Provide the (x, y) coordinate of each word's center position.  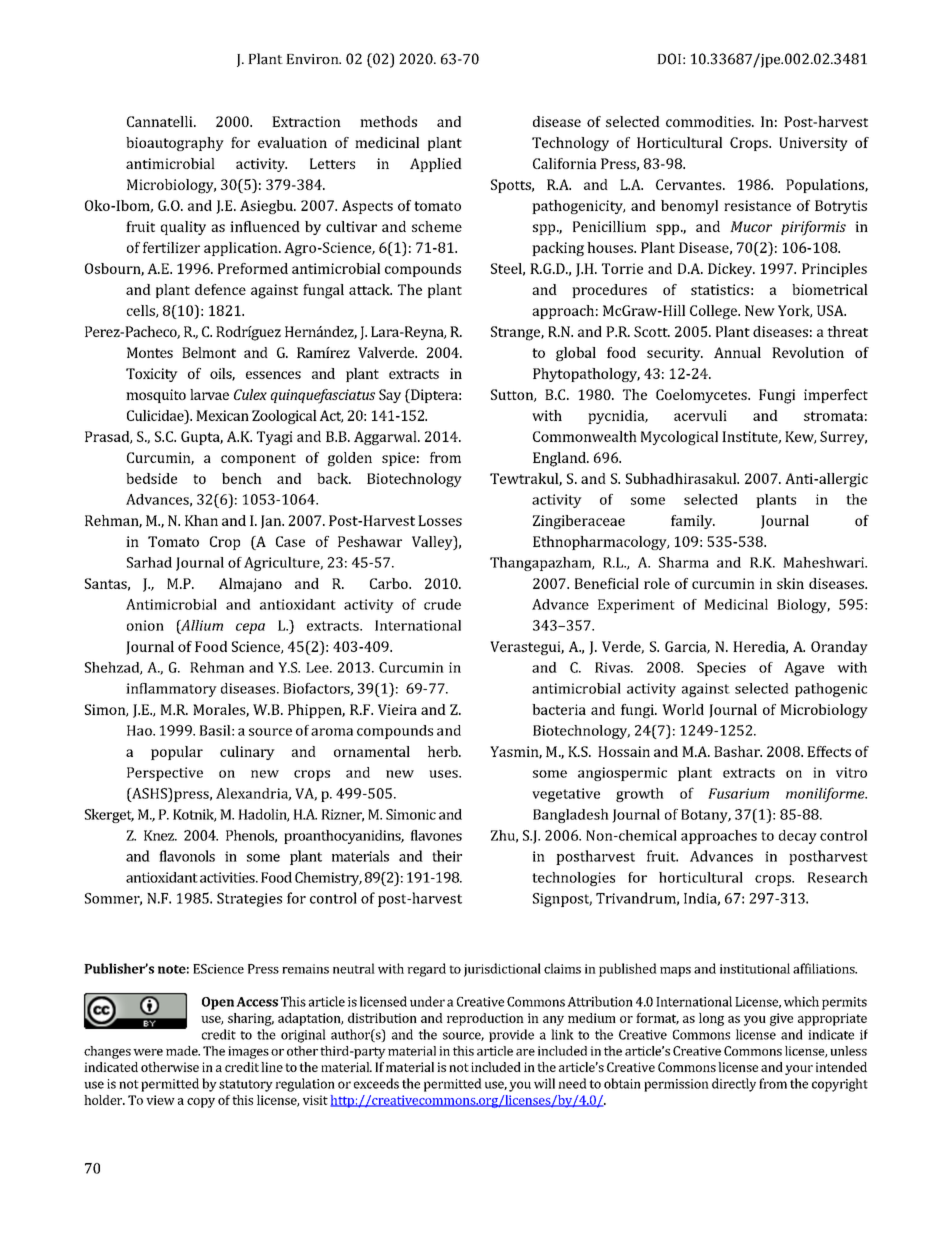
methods (388, 121)
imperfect (836, 396)
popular (177, 753)
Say (390, 396)
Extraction (306, 121)
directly (734, 1085)
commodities (709, 121)
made (183, 1051)
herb (444, 751)
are (525, 1052)
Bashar (738, 751)
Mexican (222, 415)
